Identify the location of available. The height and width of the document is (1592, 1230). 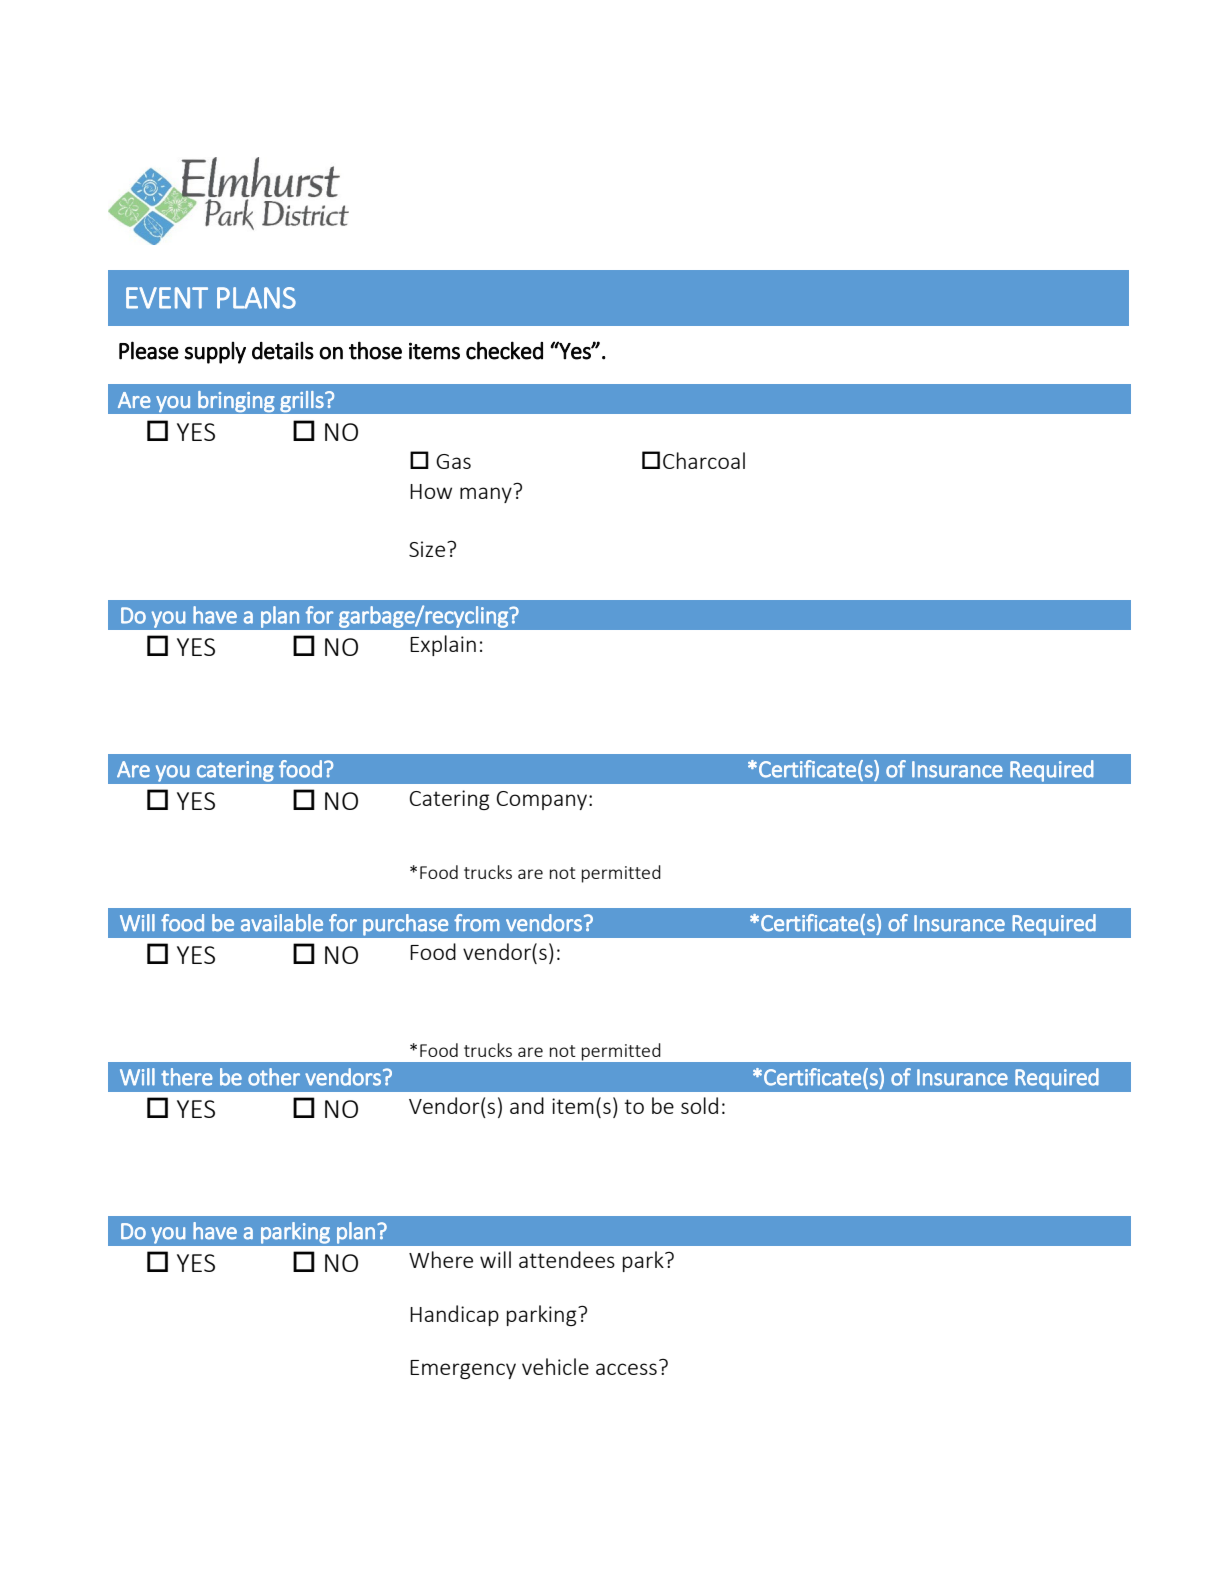
(282, 923).
